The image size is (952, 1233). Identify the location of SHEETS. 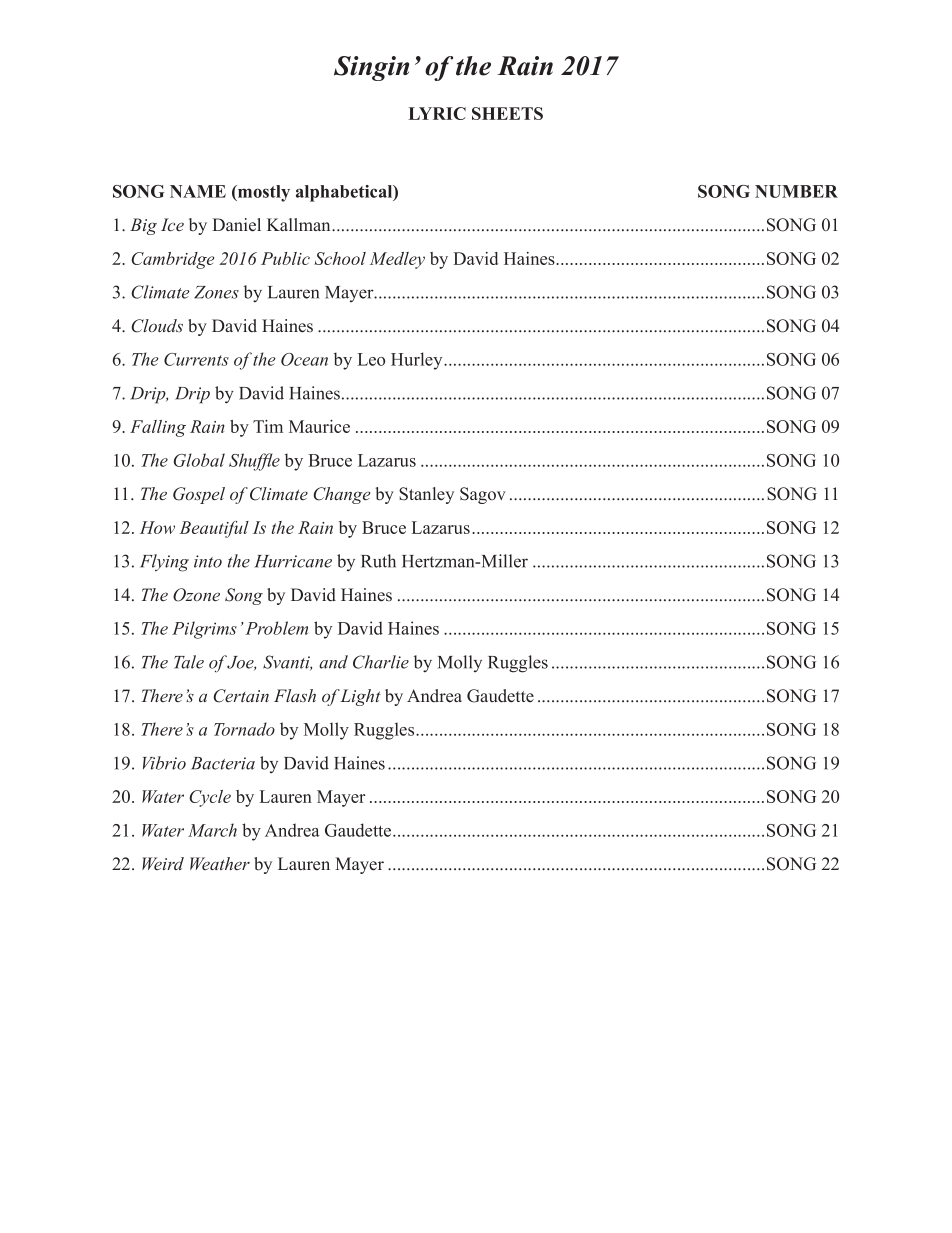
(507, 113).
